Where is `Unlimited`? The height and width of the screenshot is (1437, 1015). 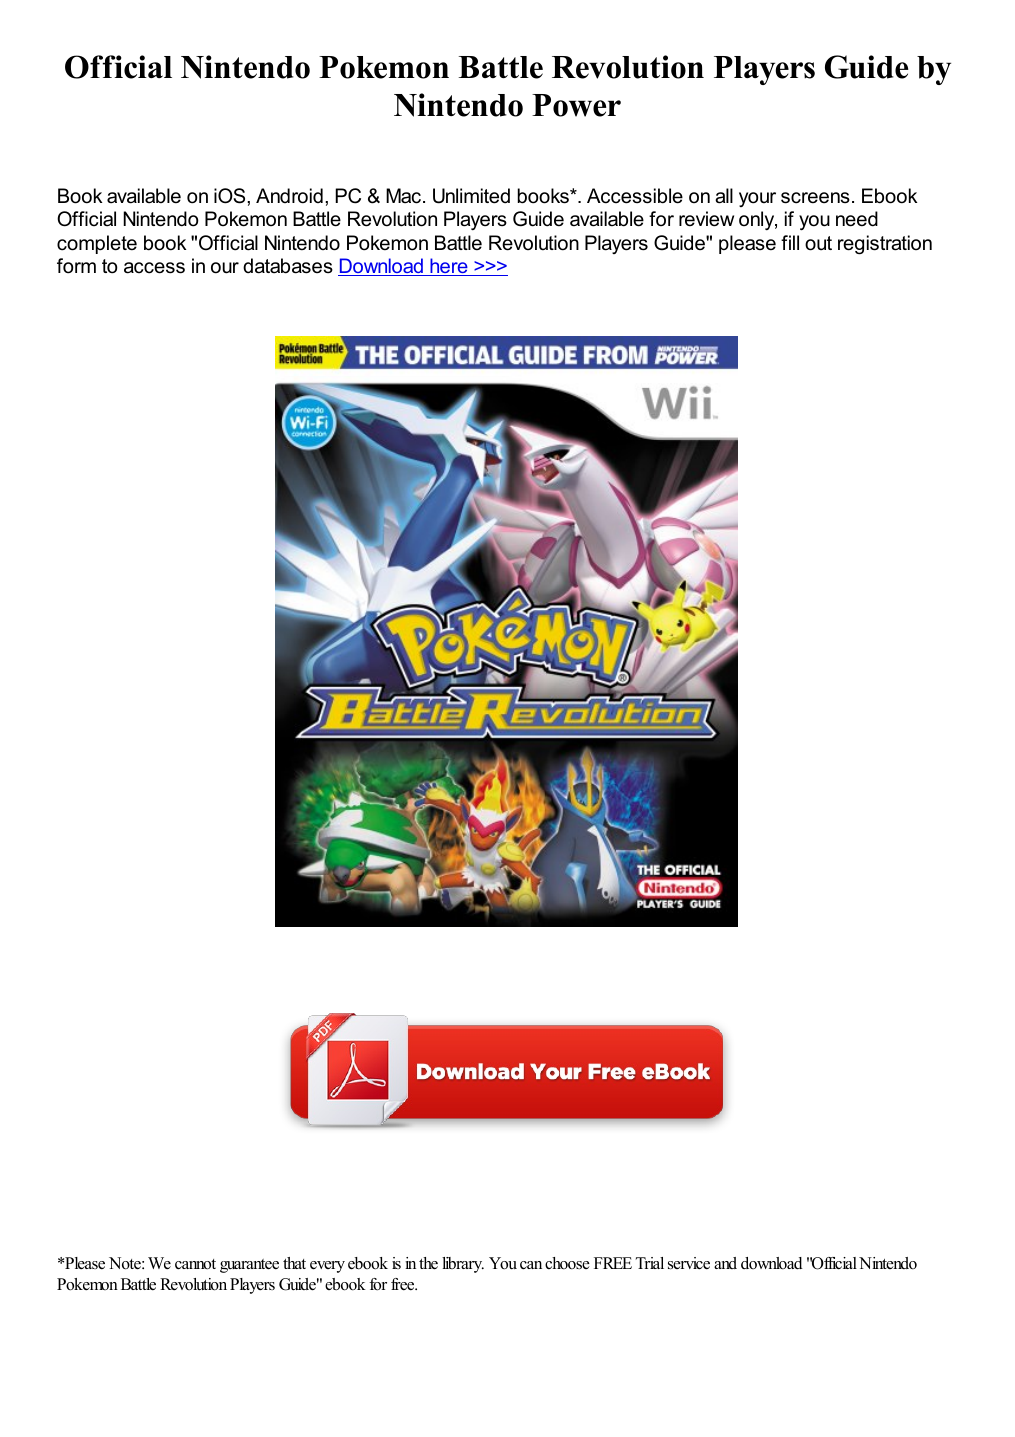
Unlimited is located at coordinates (471, 196).
